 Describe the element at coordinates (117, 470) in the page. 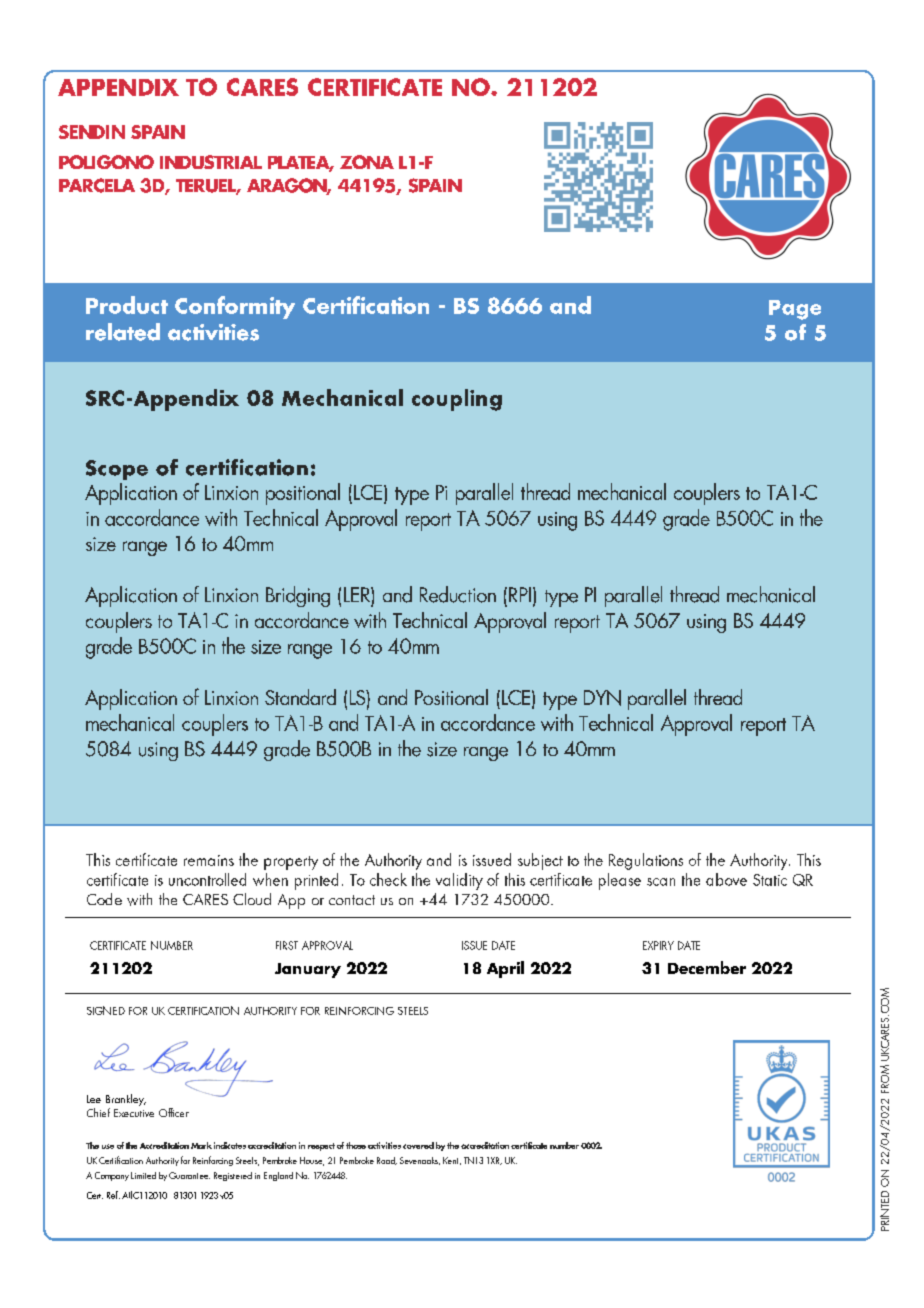

I see `Scope` at that location.
